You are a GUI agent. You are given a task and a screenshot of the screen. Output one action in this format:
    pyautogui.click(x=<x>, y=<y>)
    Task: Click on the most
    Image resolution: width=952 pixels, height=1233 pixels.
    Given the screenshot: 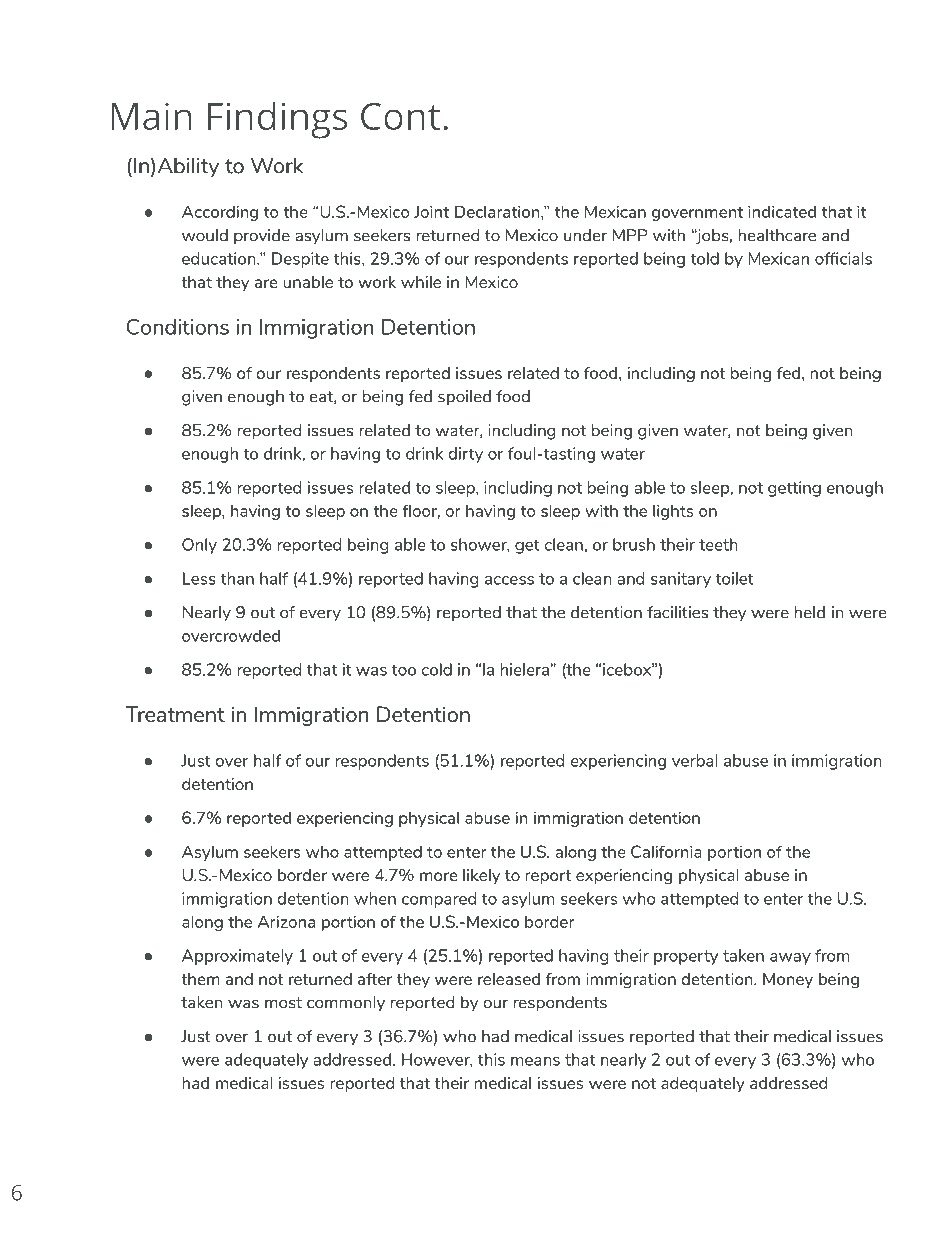 What is the action you would take?
    pyautogui.click(x=283, y=1003)
